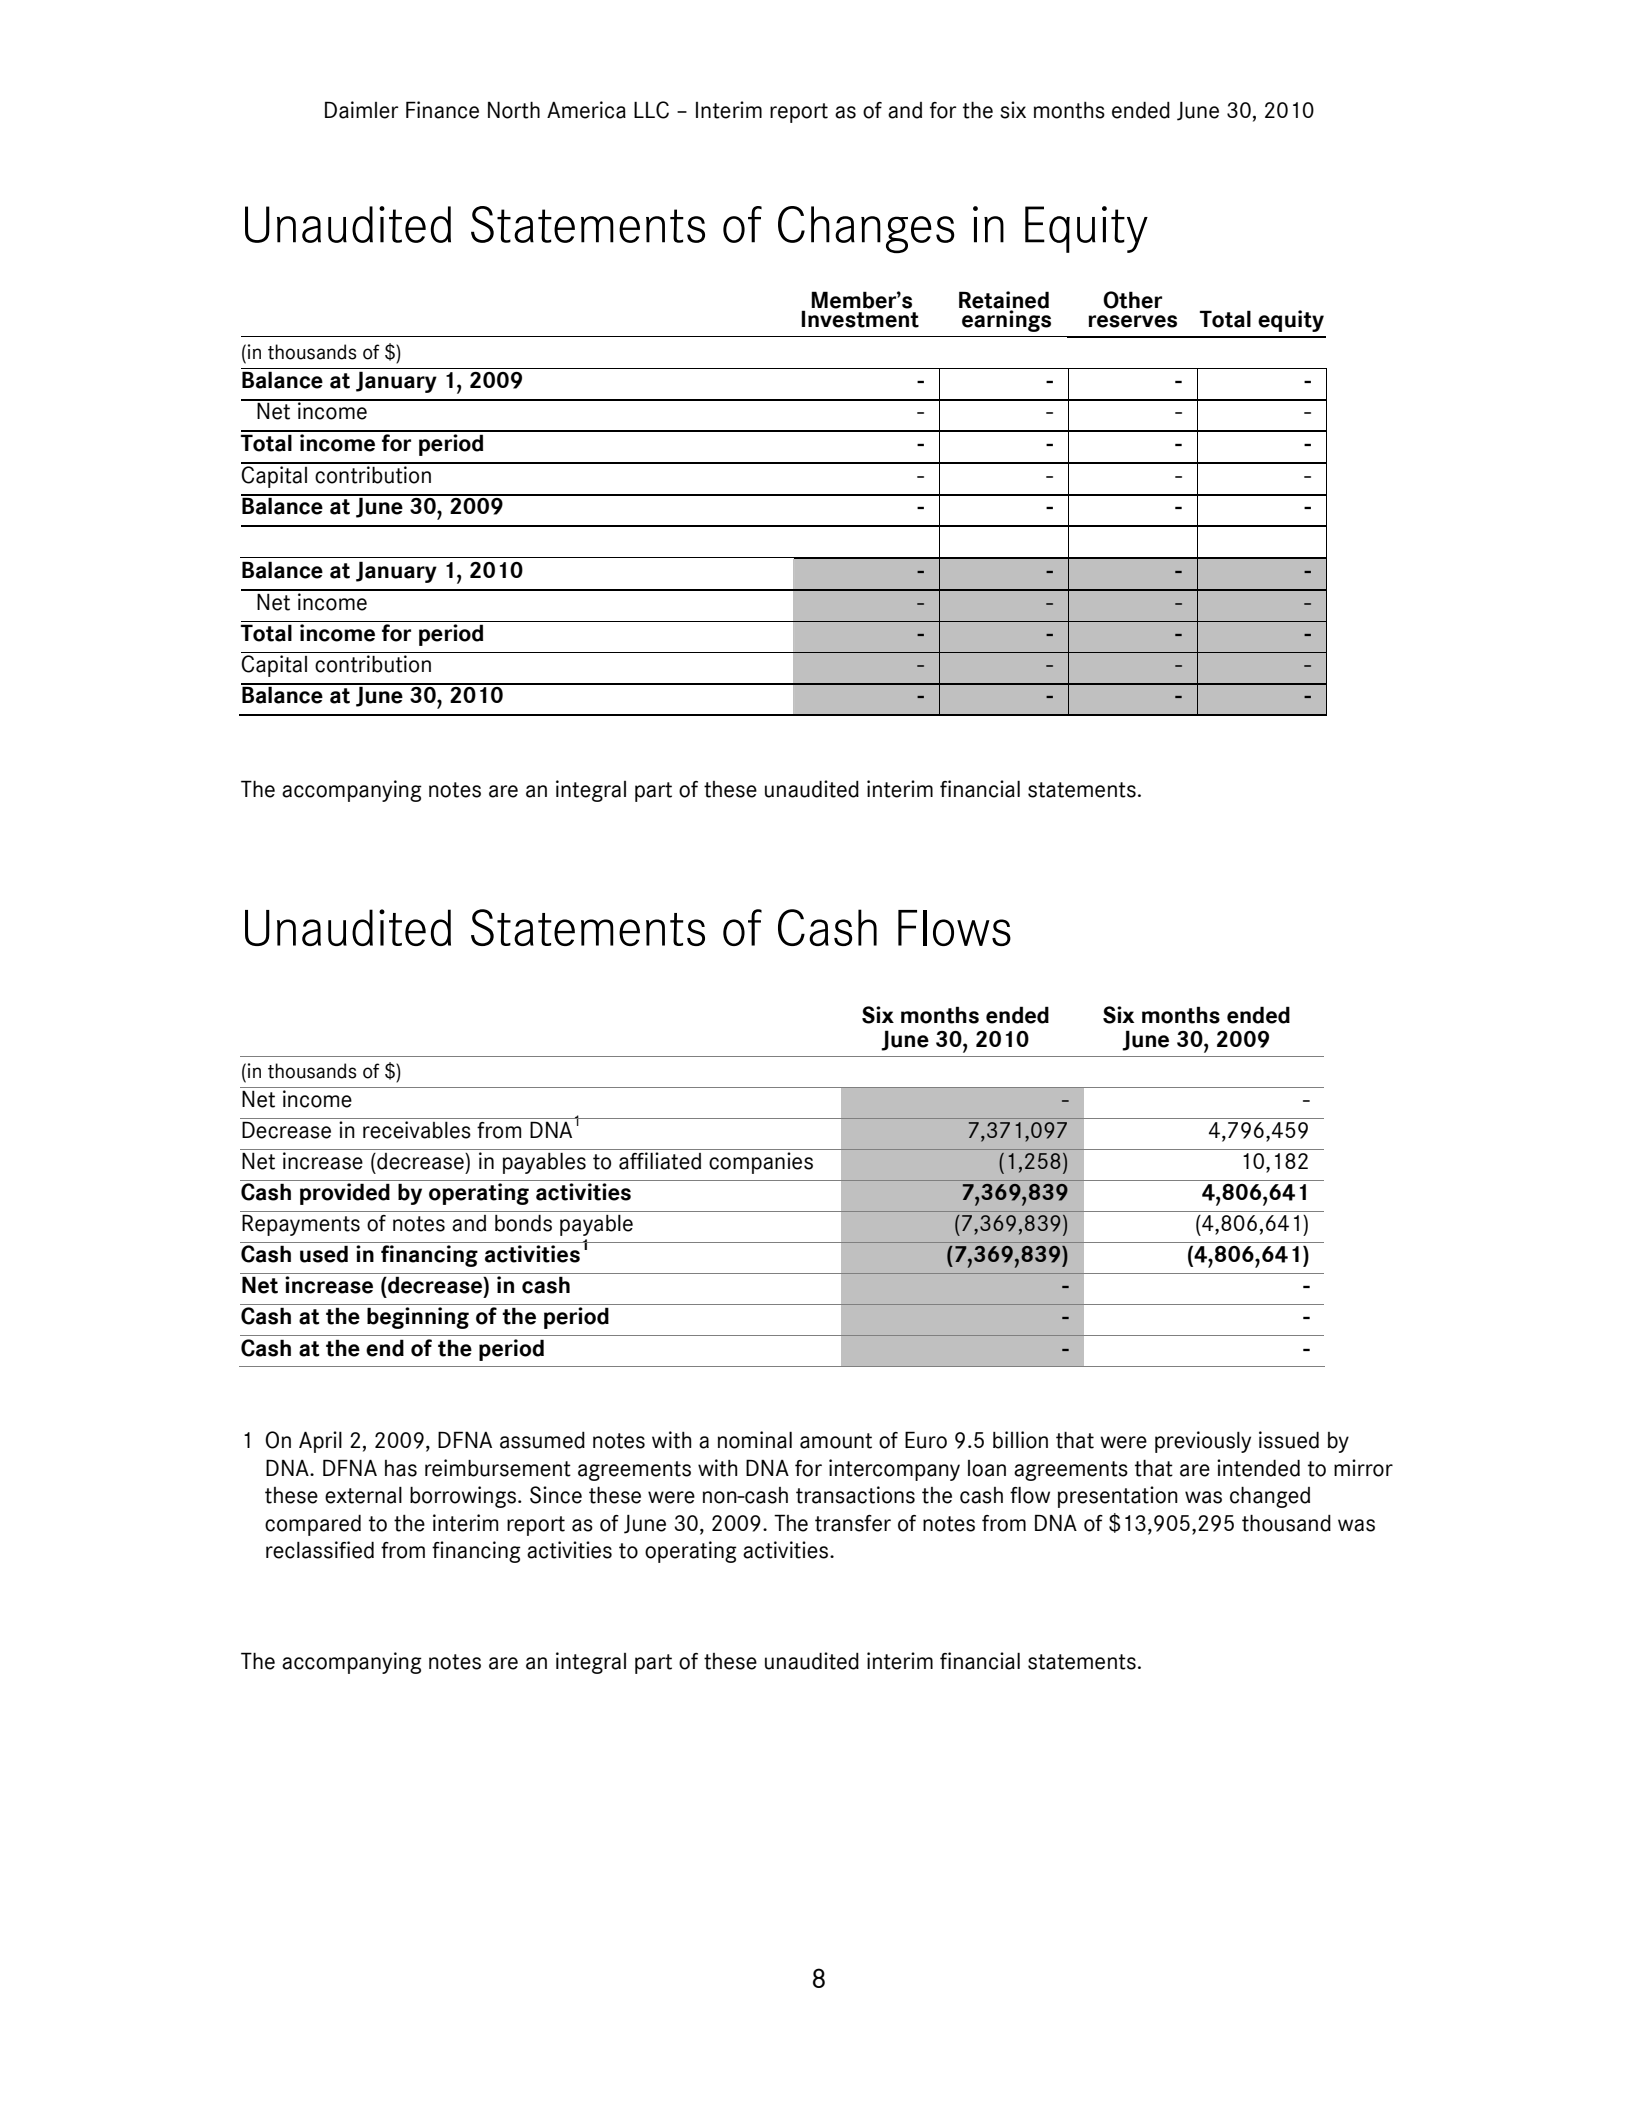 The height and width of the screenshot is (2119, 1638). Describe the element at coordinates (1203, 1442) in the screenshot. I see `previously` at that location.
